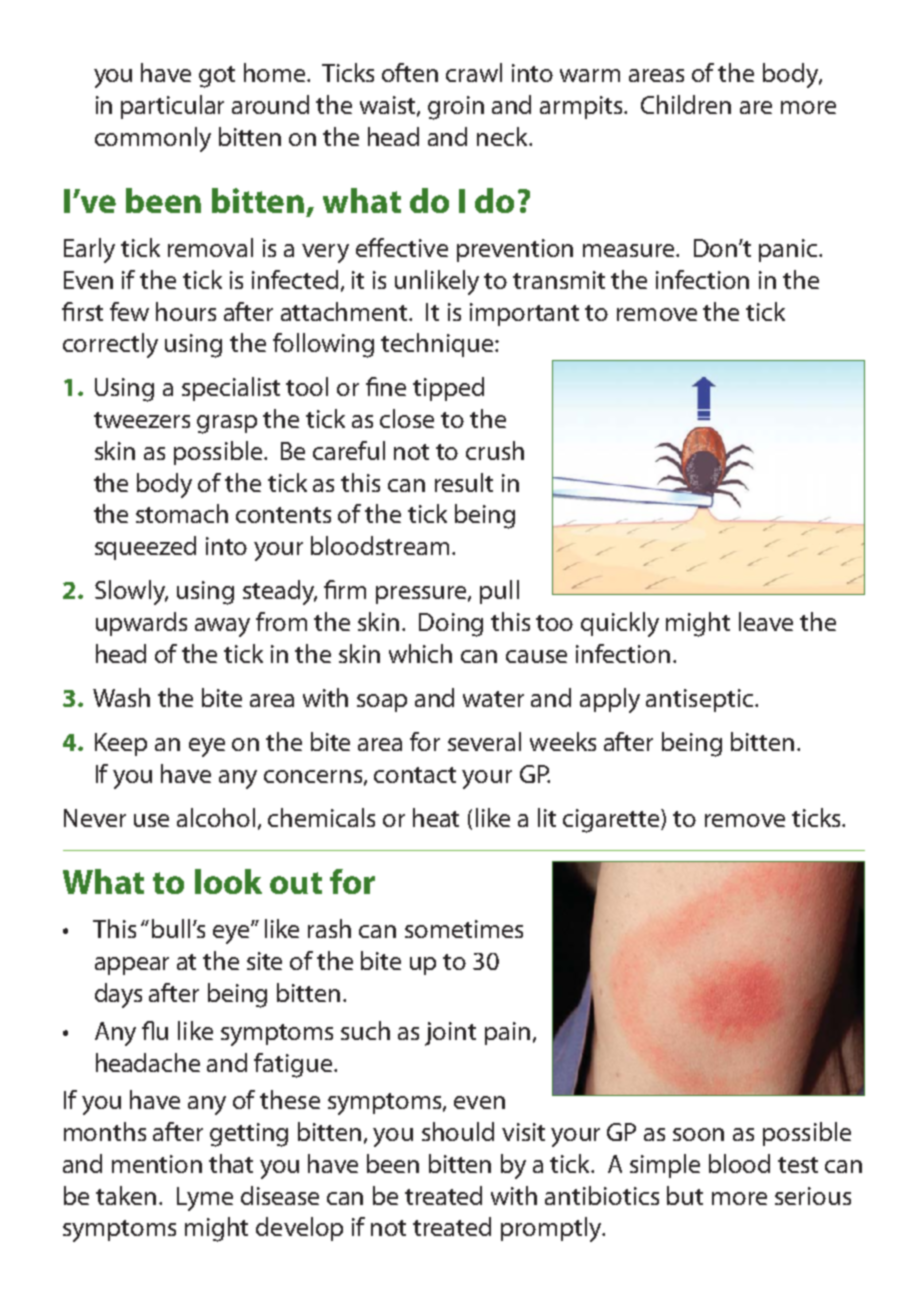 The image size is (924, 1311). What do you see at coordinates (464, 482) in the screenshot?
I see `result` at bounding box center [464, 482].
